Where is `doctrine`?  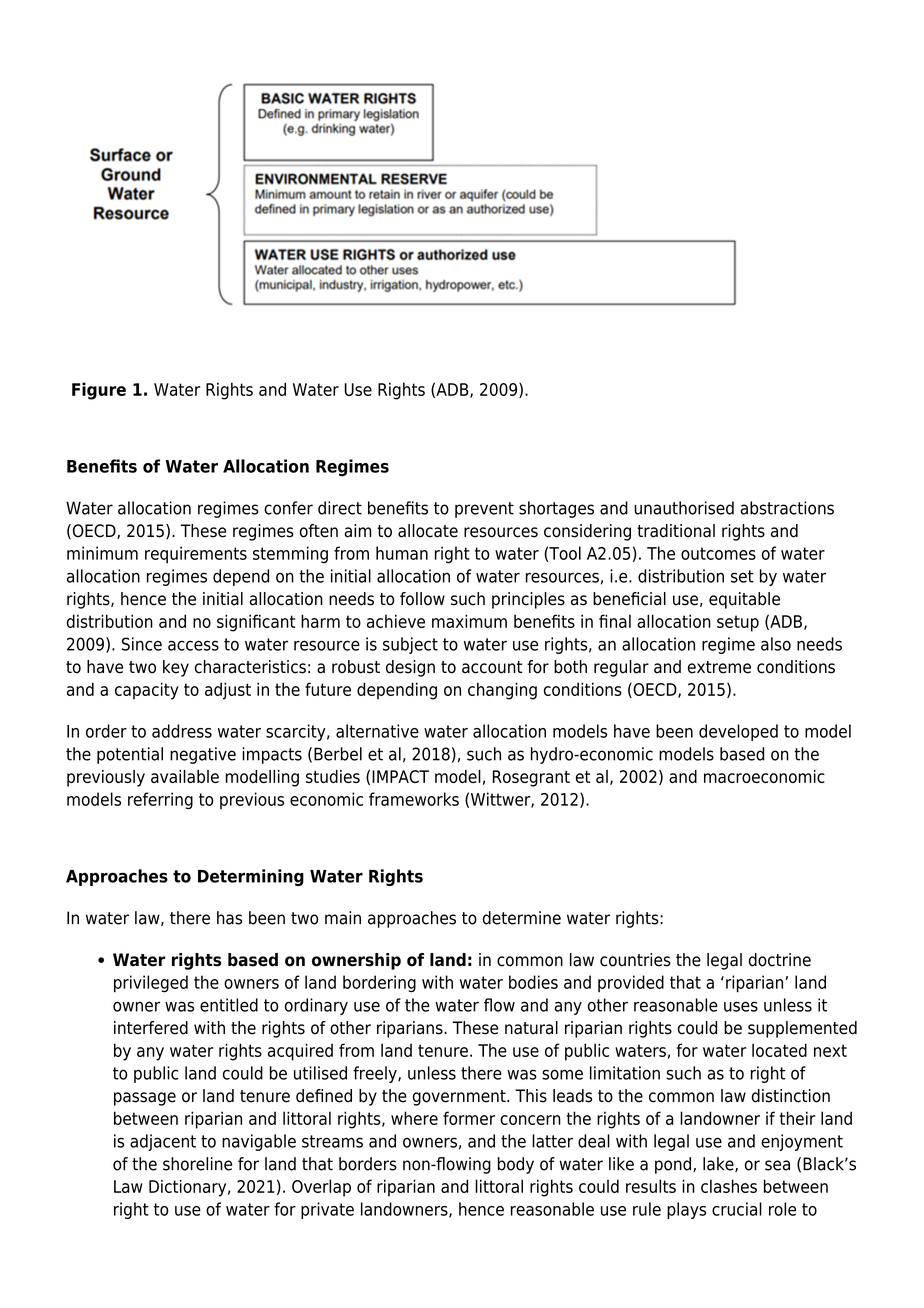
doctrine is located at coordinates (780, 960).
